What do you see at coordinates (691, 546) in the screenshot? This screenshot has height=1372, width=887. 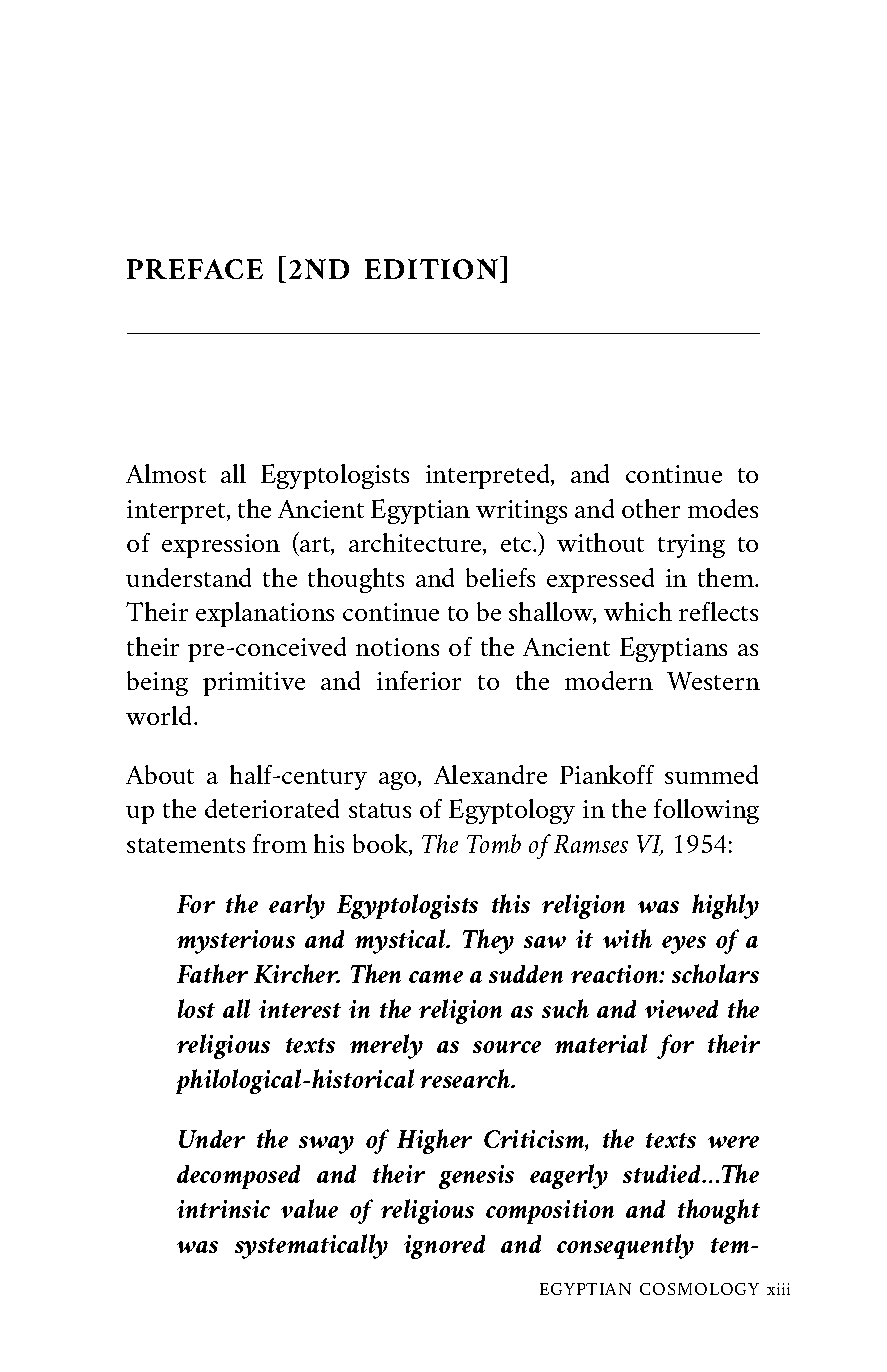 I see `trying` at bounding box center [691, 546].
